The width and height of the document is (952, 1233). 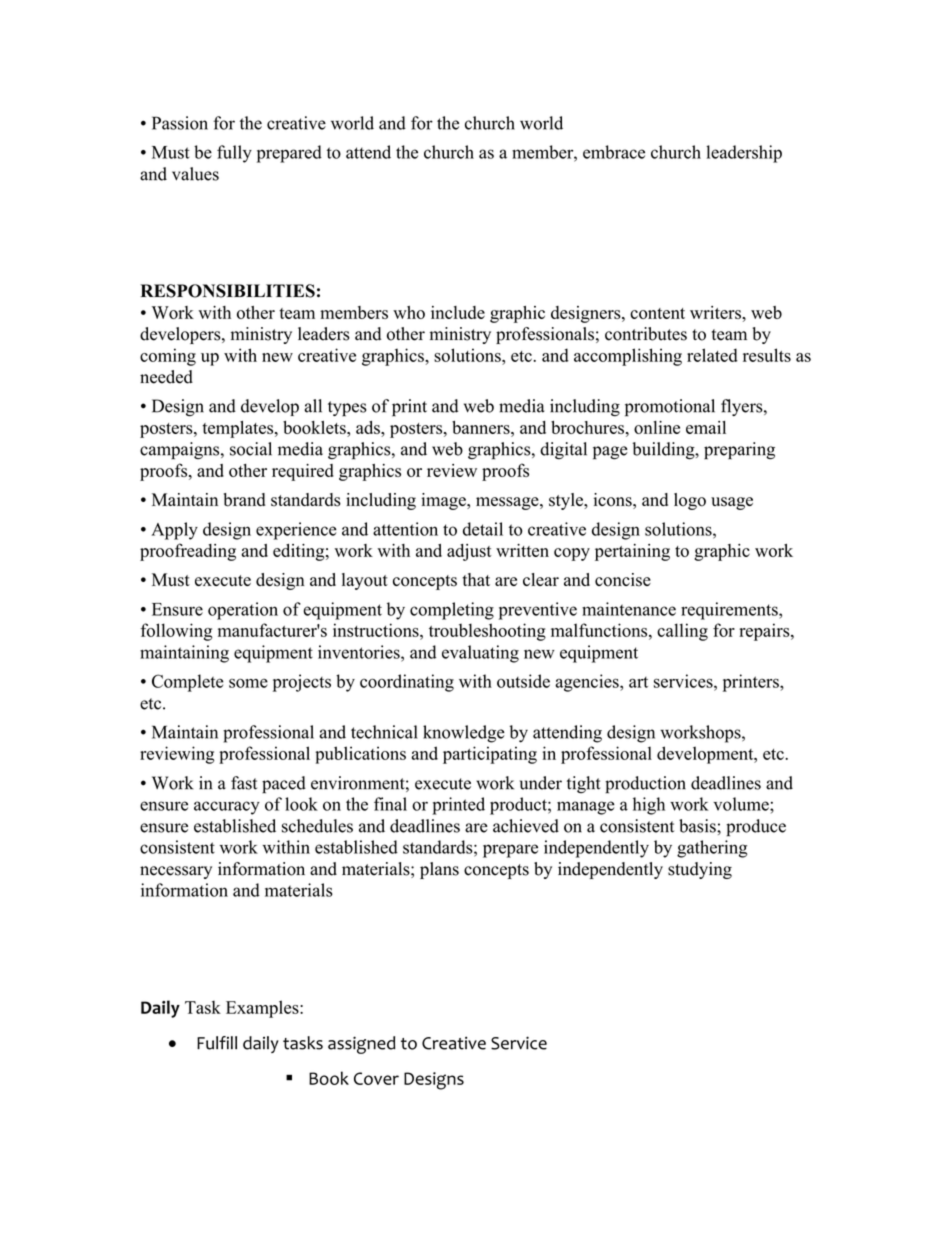 I want to click on requirements, so click(x=730, y=611).
